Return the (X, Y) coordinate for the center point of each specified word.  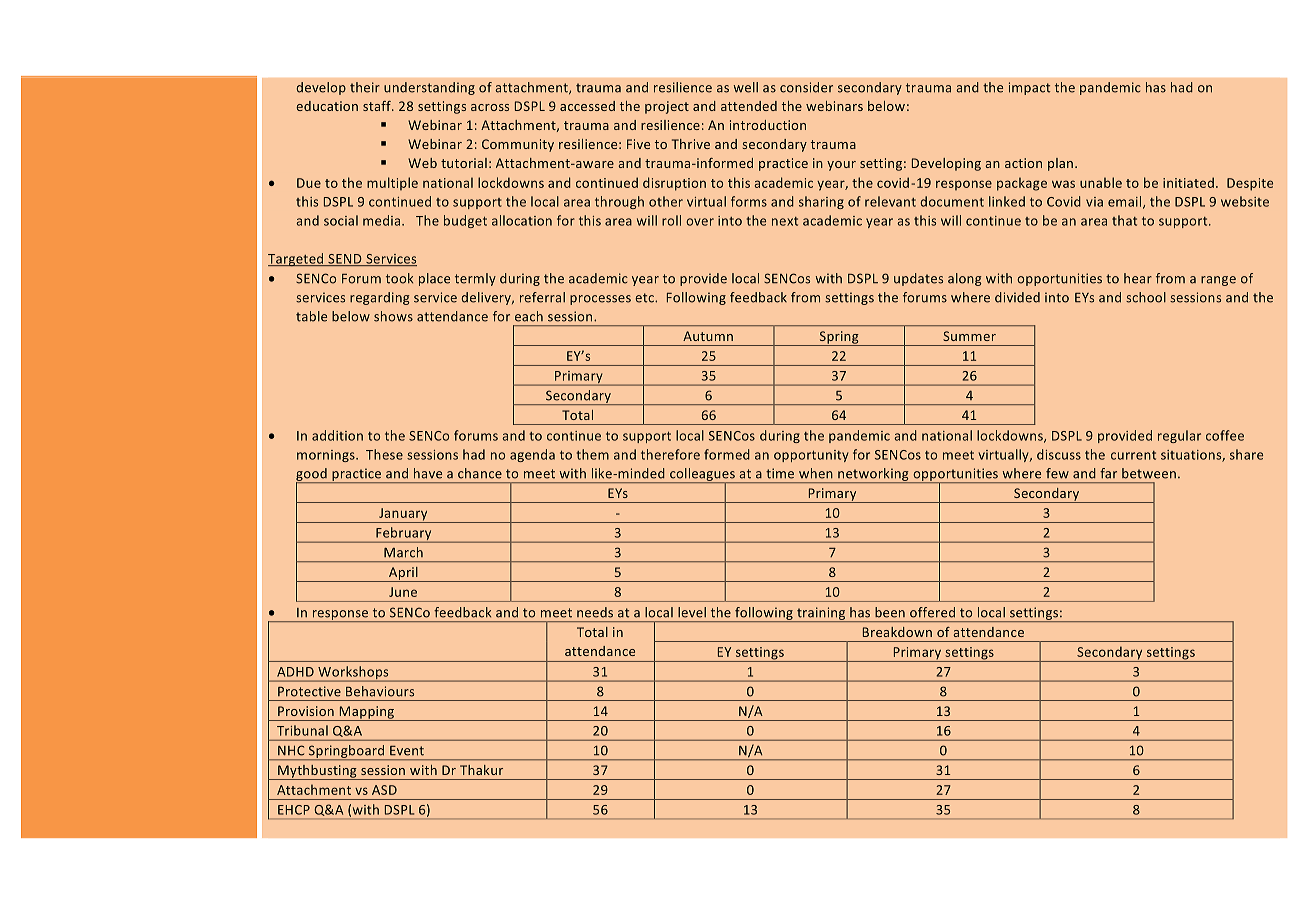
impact (1029, 88)
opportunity (811, 456)
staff (378, 106)
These (384, 454)
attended (749, 106)
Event (407, 750)
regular (1179, 436)
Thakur (481, 770)
